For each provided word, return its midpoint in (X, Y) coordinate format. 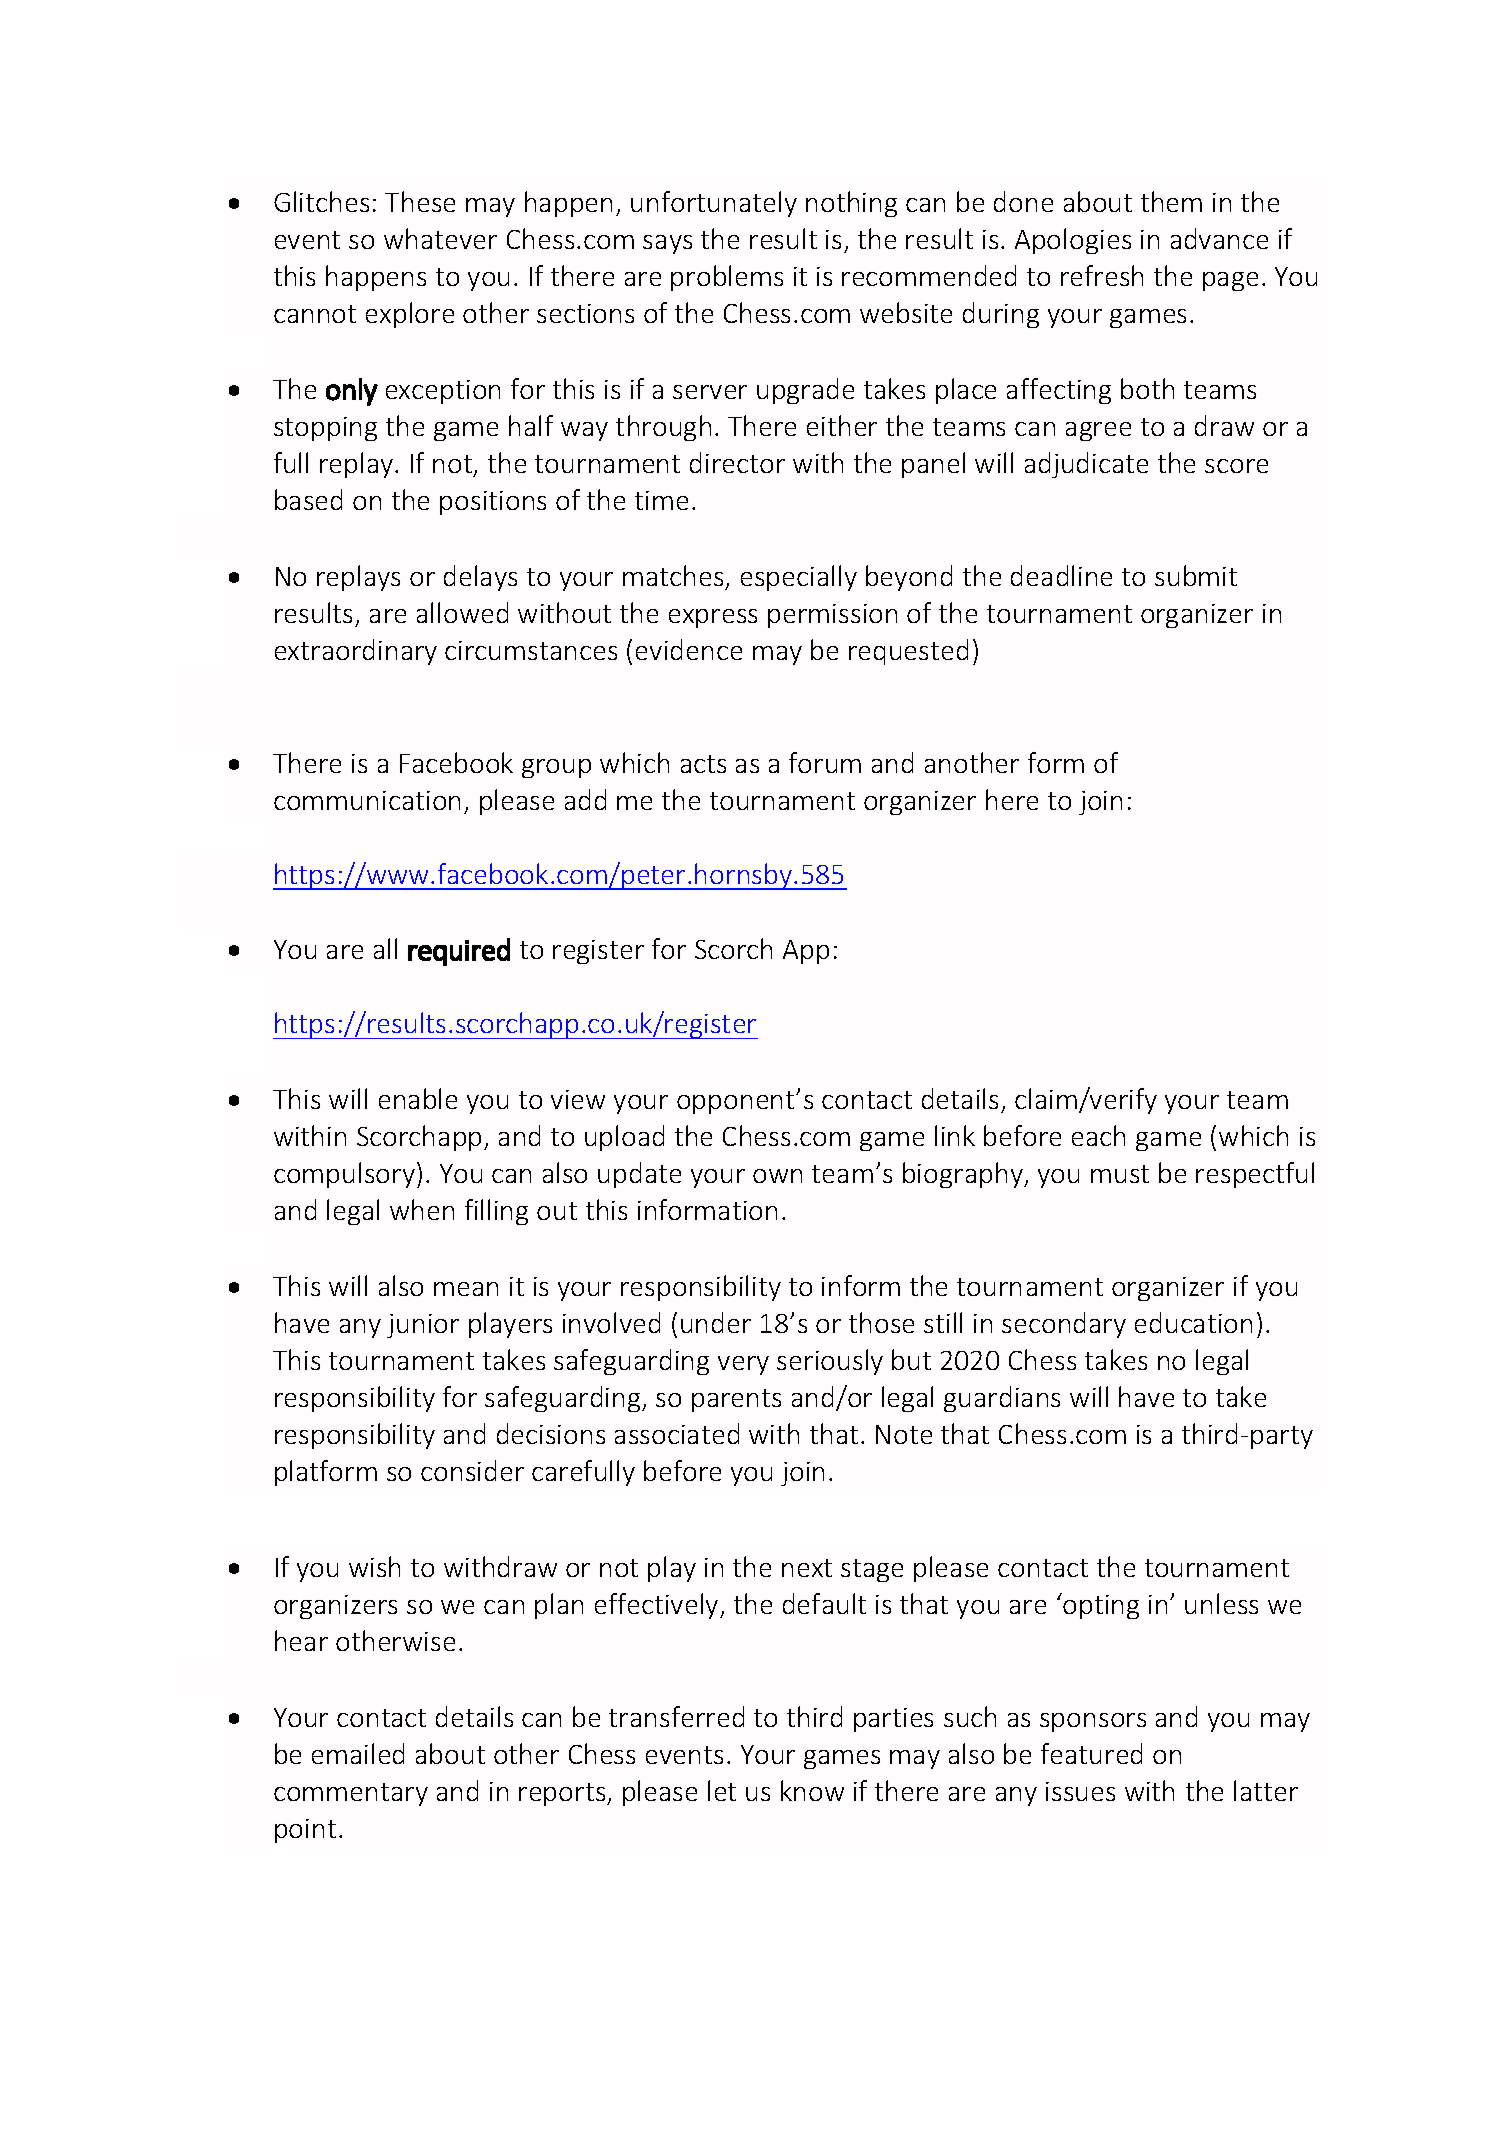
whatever (440, 238)
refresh (1102, 275)
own (777, 1176)
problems (727, 278)
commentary (351, 1794)
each (1098, 1135)
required (459, 952)
